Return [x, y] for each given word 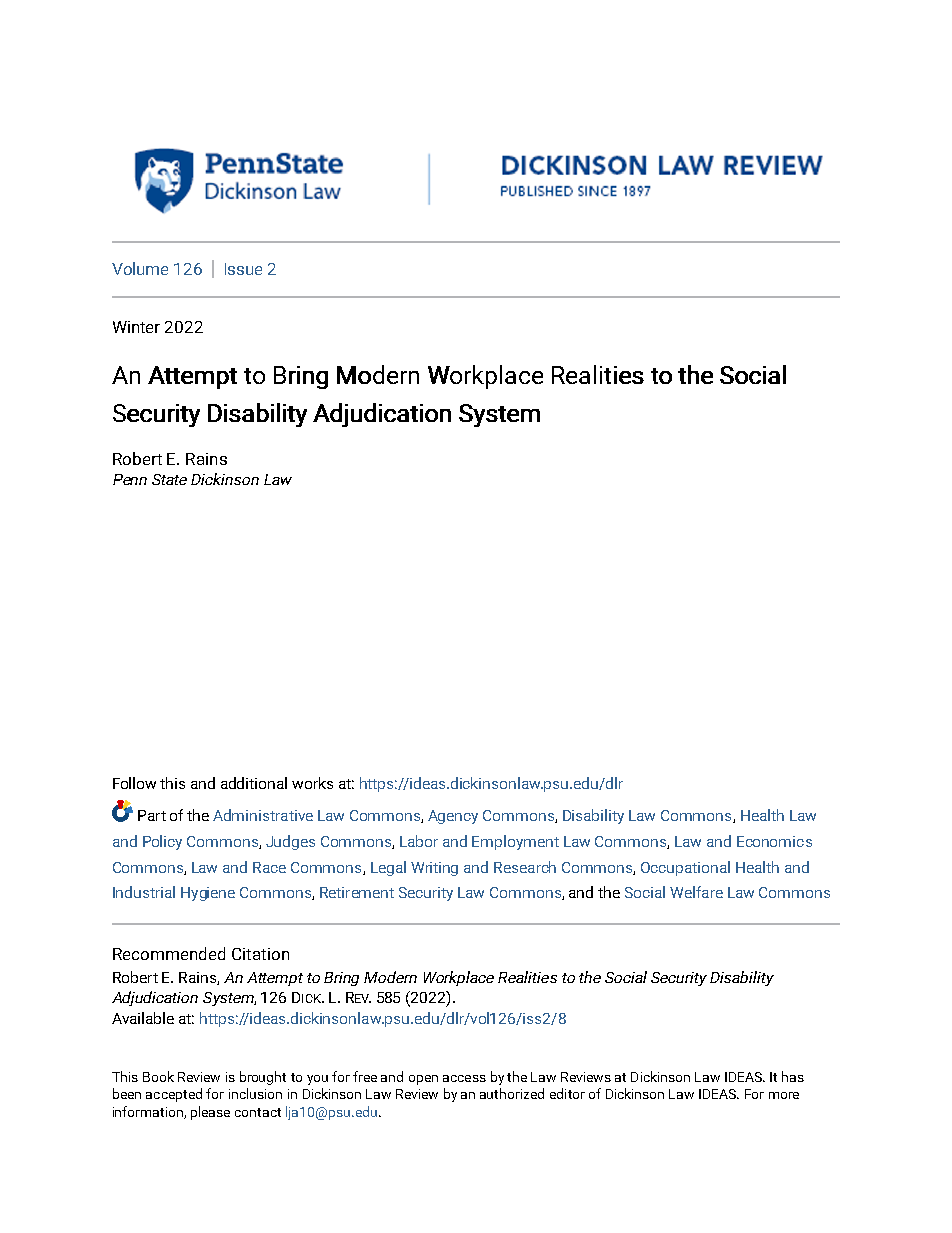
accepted [174, 1095]
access [464, 1078]
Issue [243, 269]
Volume [140, 268]
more [784, 1095]
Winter [136, 327]
